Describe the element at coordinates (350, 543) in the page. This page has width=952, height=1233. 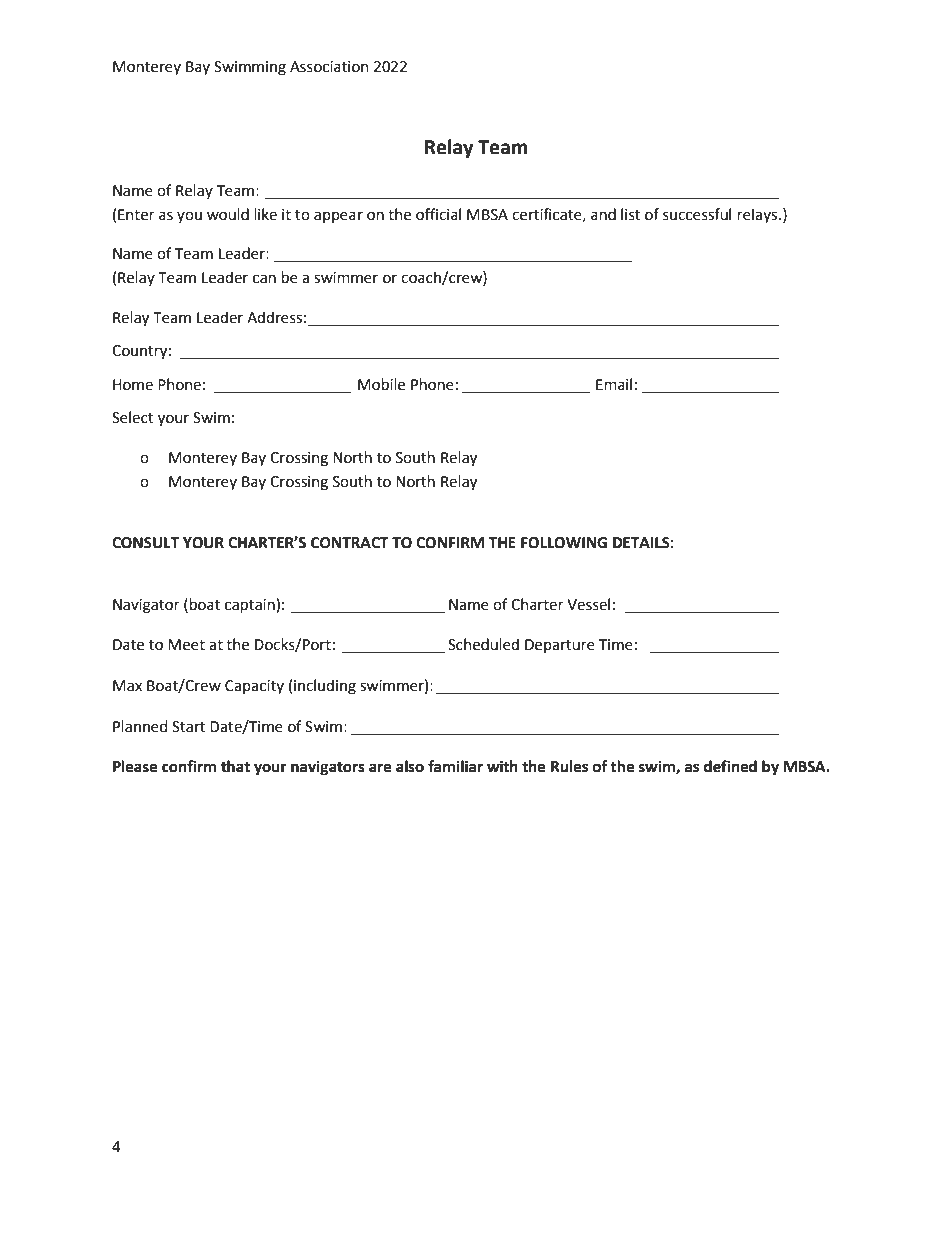
I see `CONTRACT` at that location.
